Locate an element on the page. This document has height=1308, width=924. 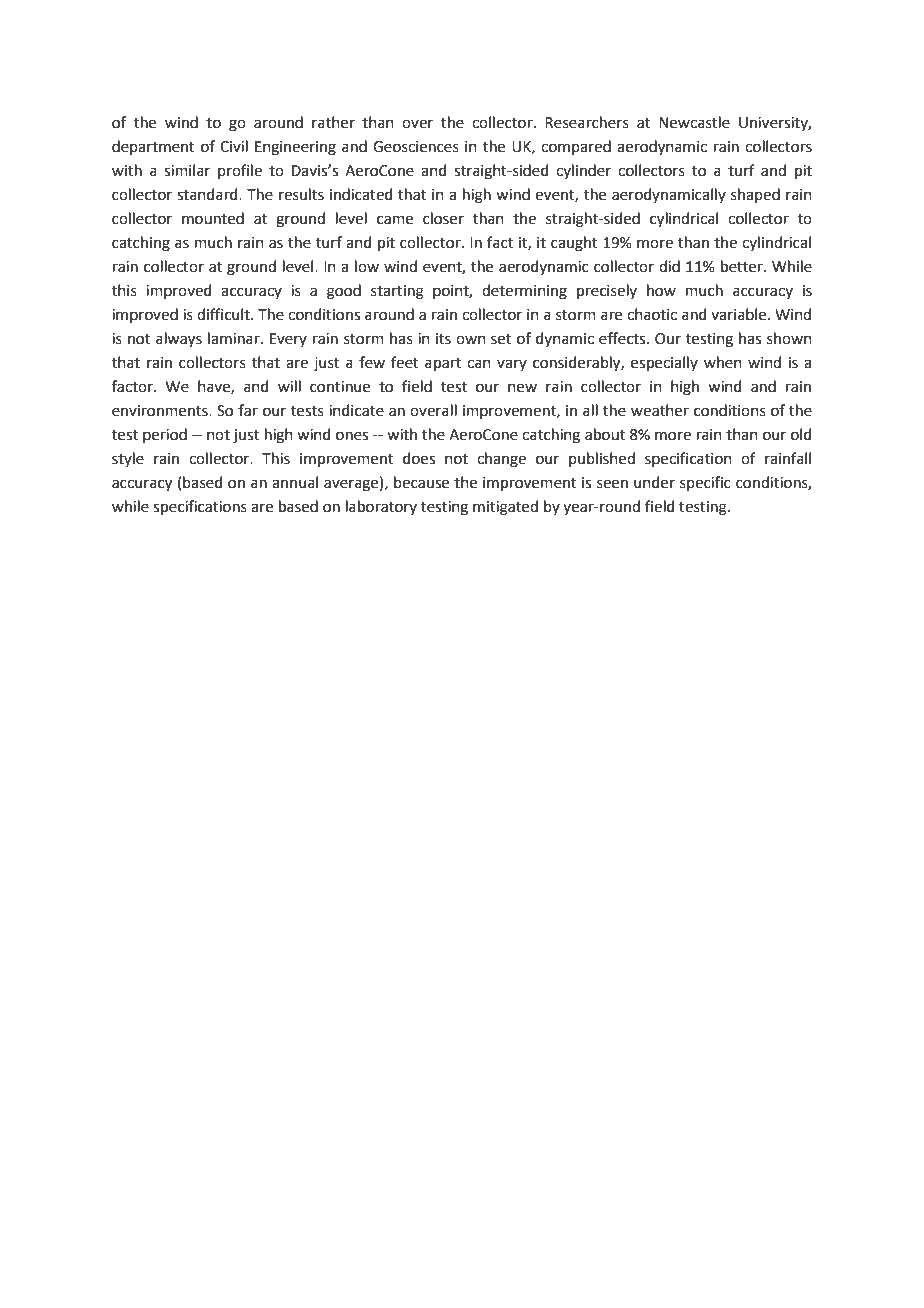
Geosciences is located at coordinates (416, 147).
